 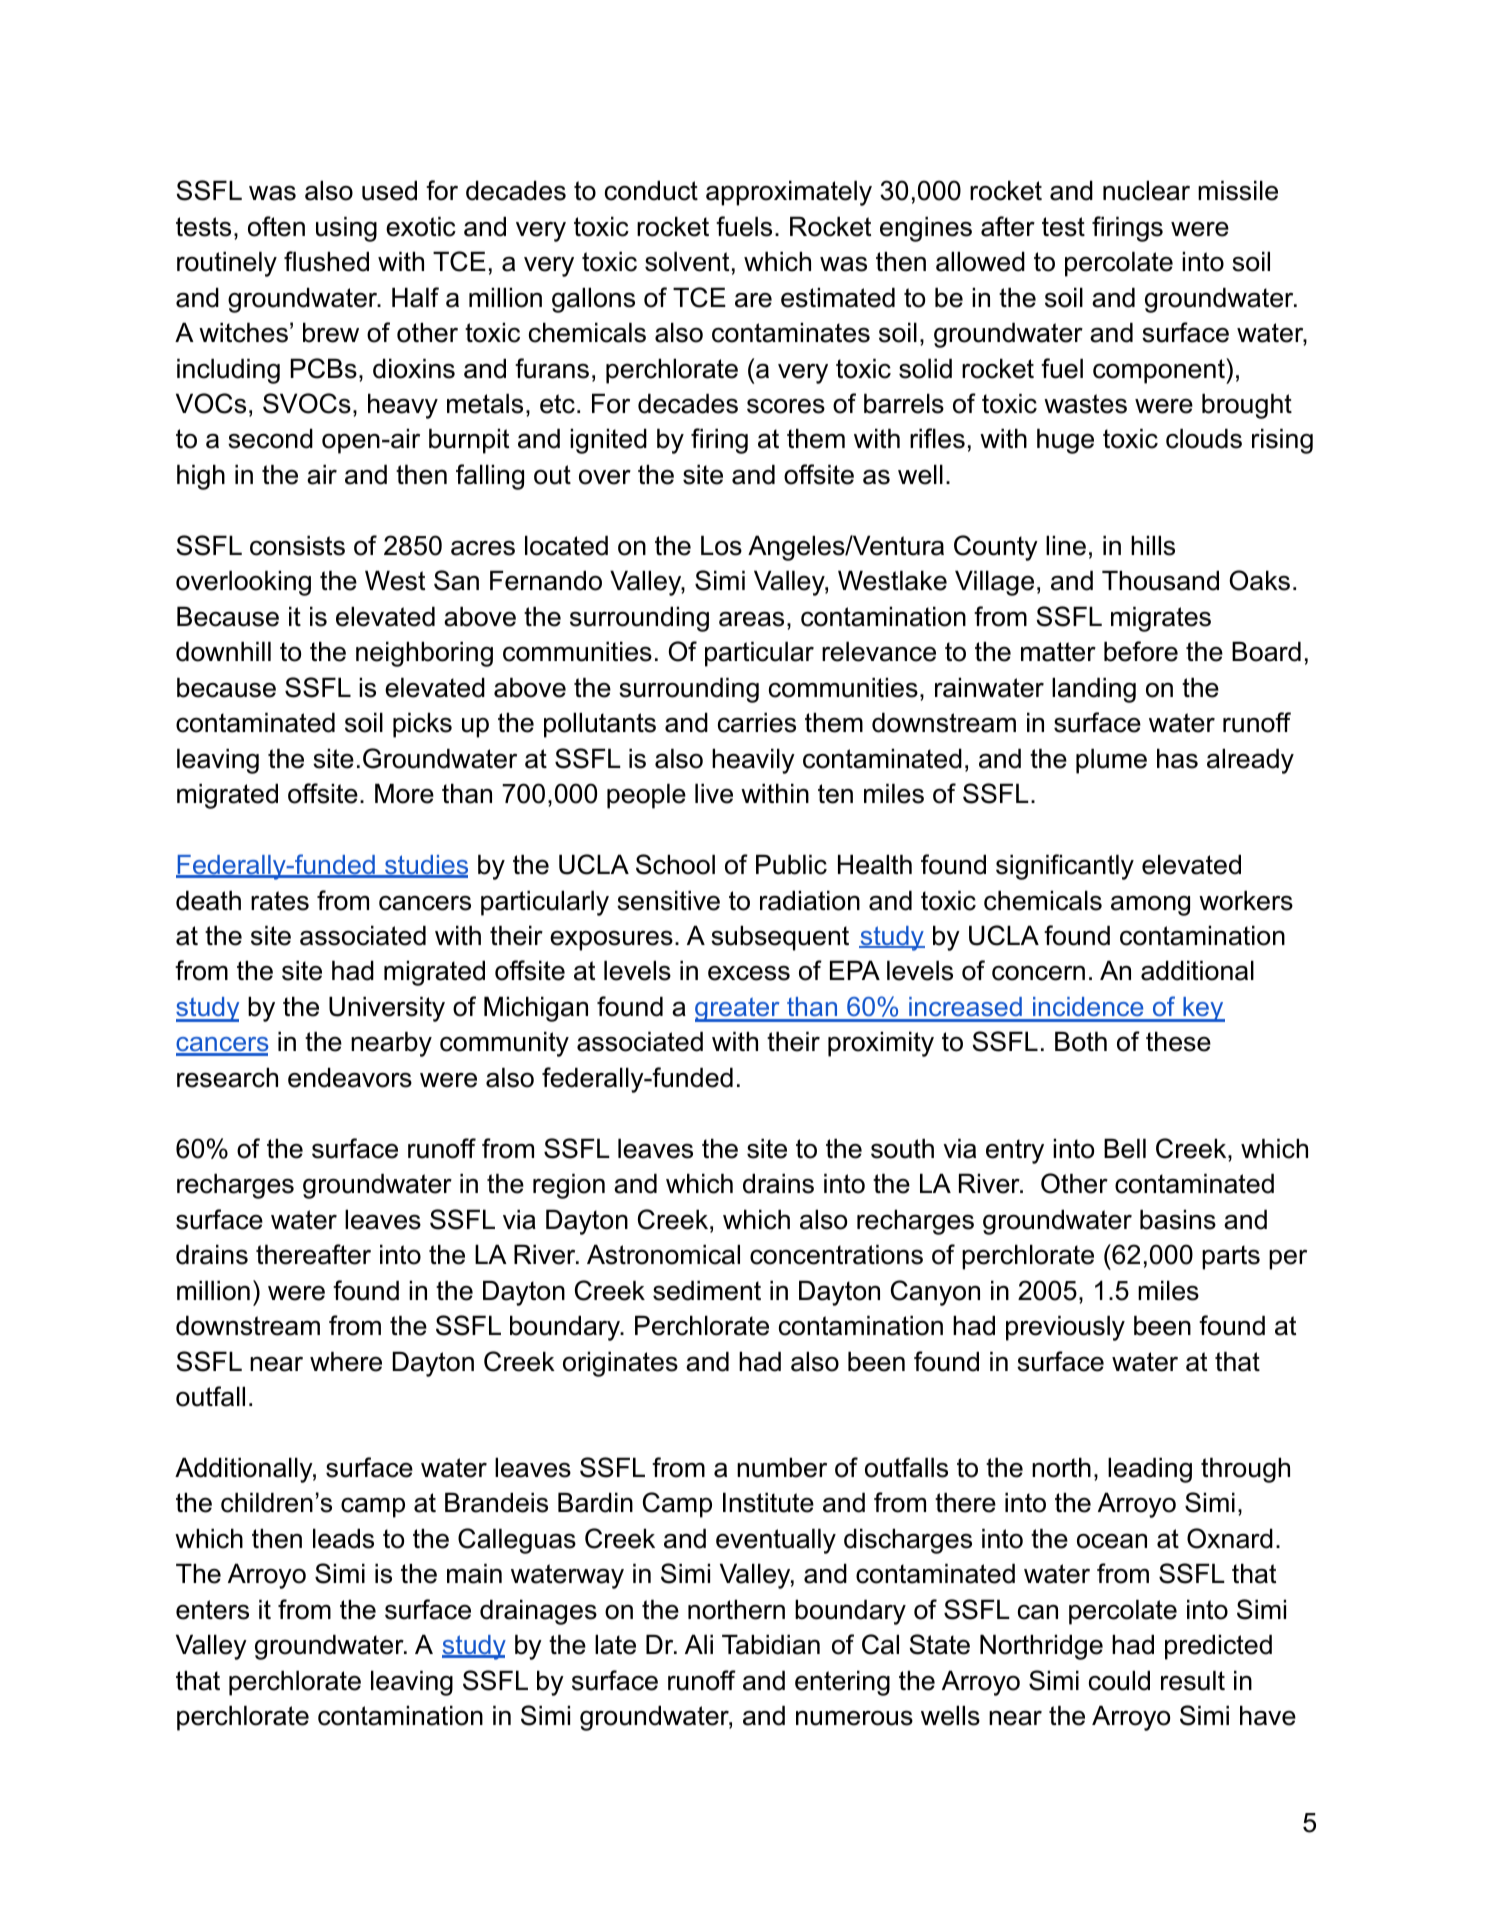 I want to click on areas, so click(x=751, y=619).
